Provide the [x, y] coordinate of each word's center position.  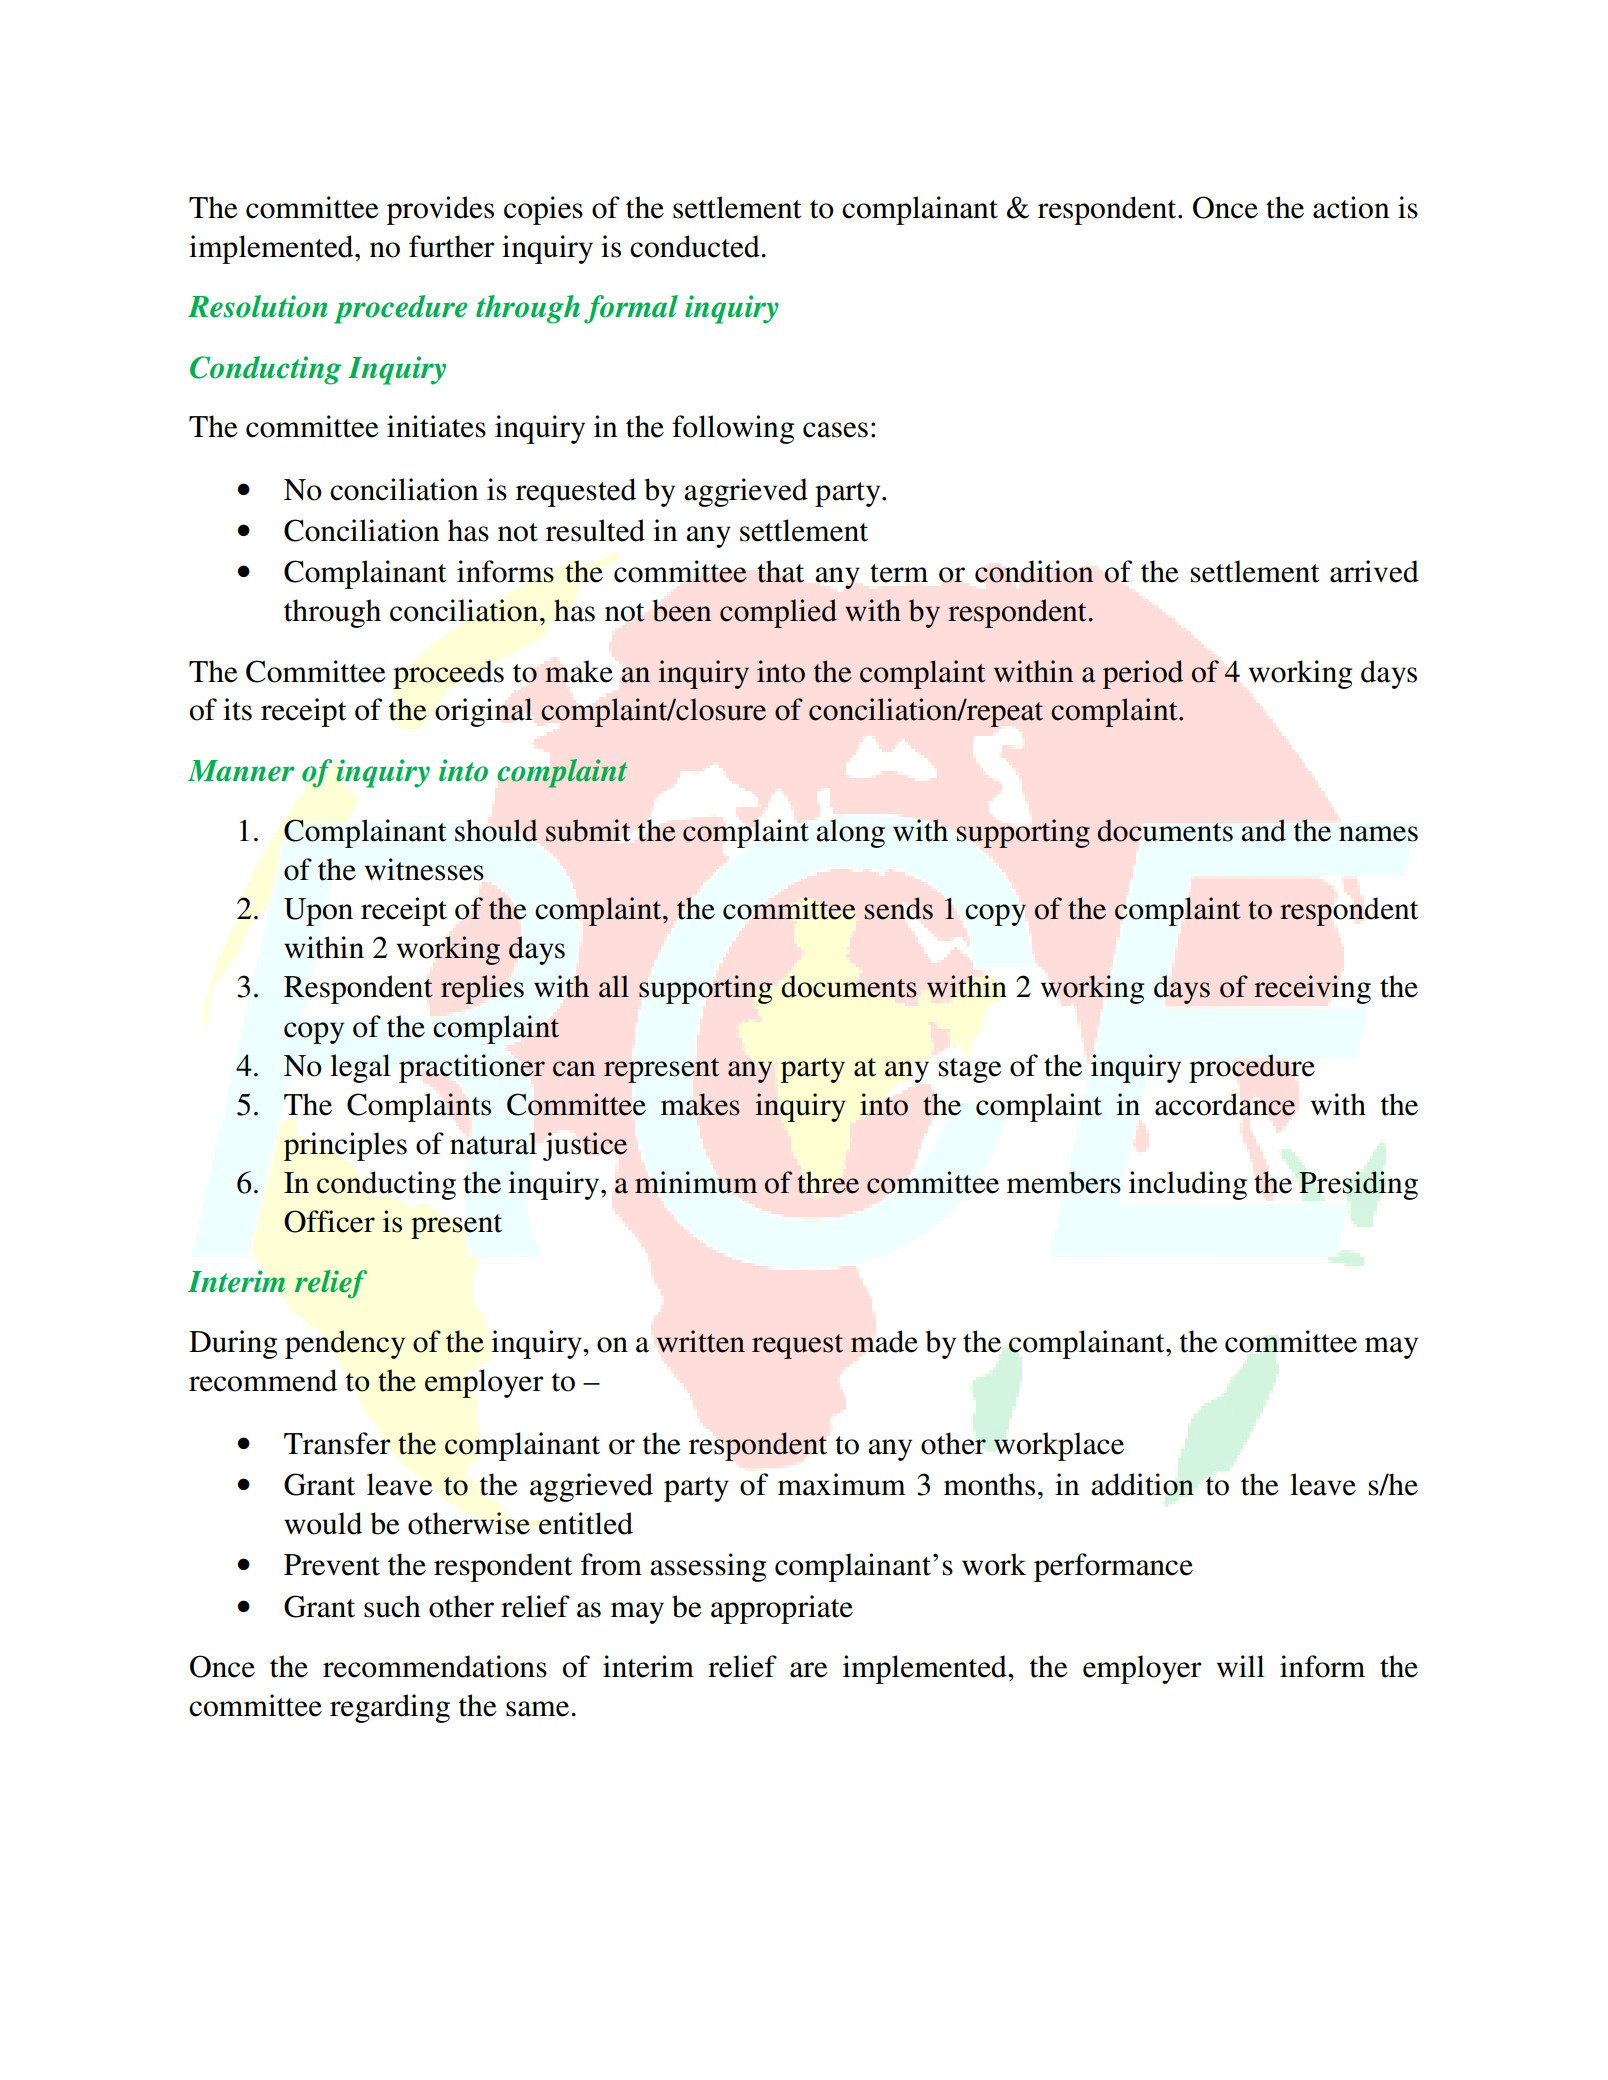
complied [778, 613]
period [1143, 674]
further [452, 246]
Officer [329, 1221]
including [1188, 1185]
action [1351, 207]
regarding [390, 1708]
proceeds [448, 674]
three [828, 1182]
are [809, 1670]
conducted [696, 246]
